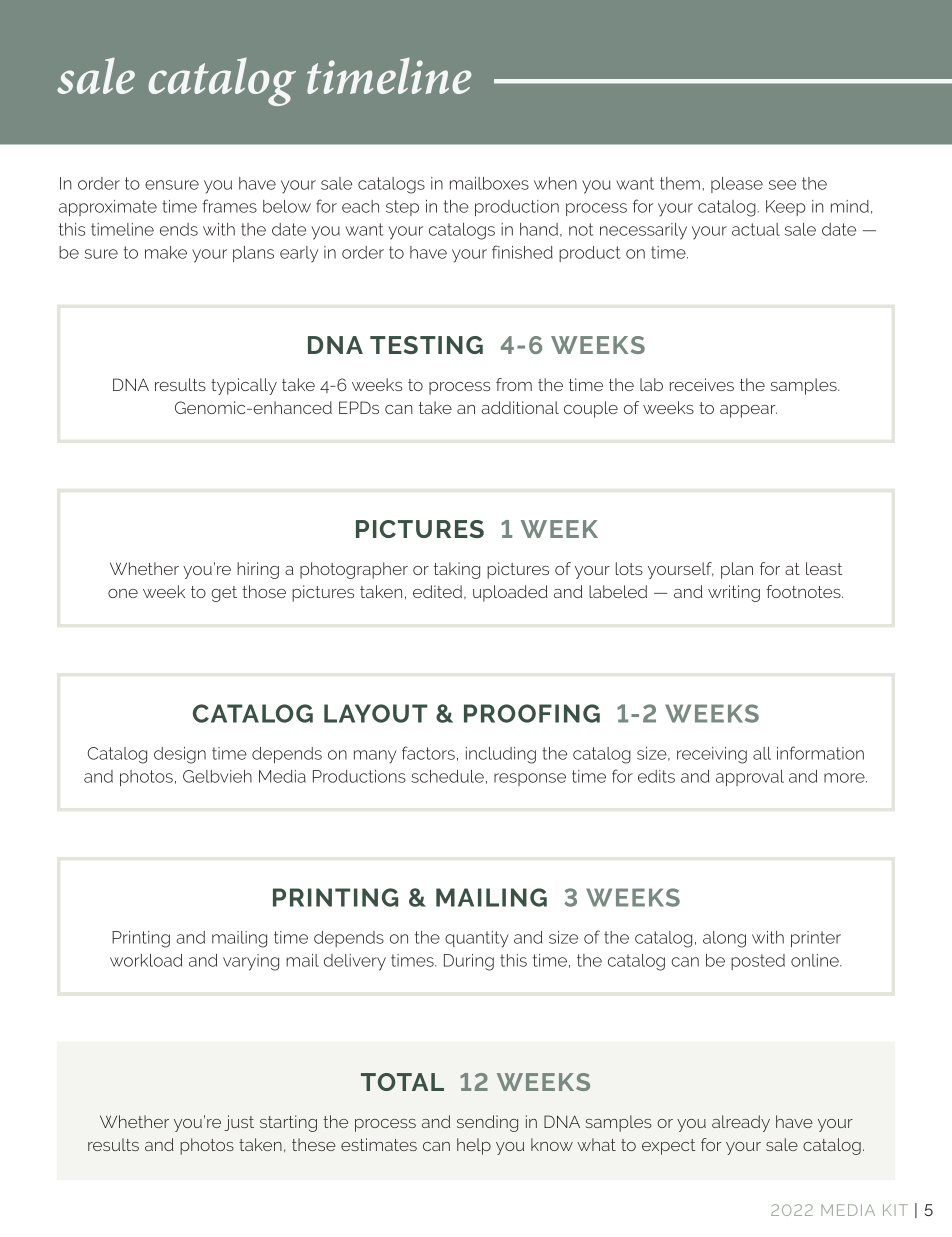 The width and height of the document is (952, 1237). Describe the element at coordinates (748, 411) in the document. I see `appear` at that location.
